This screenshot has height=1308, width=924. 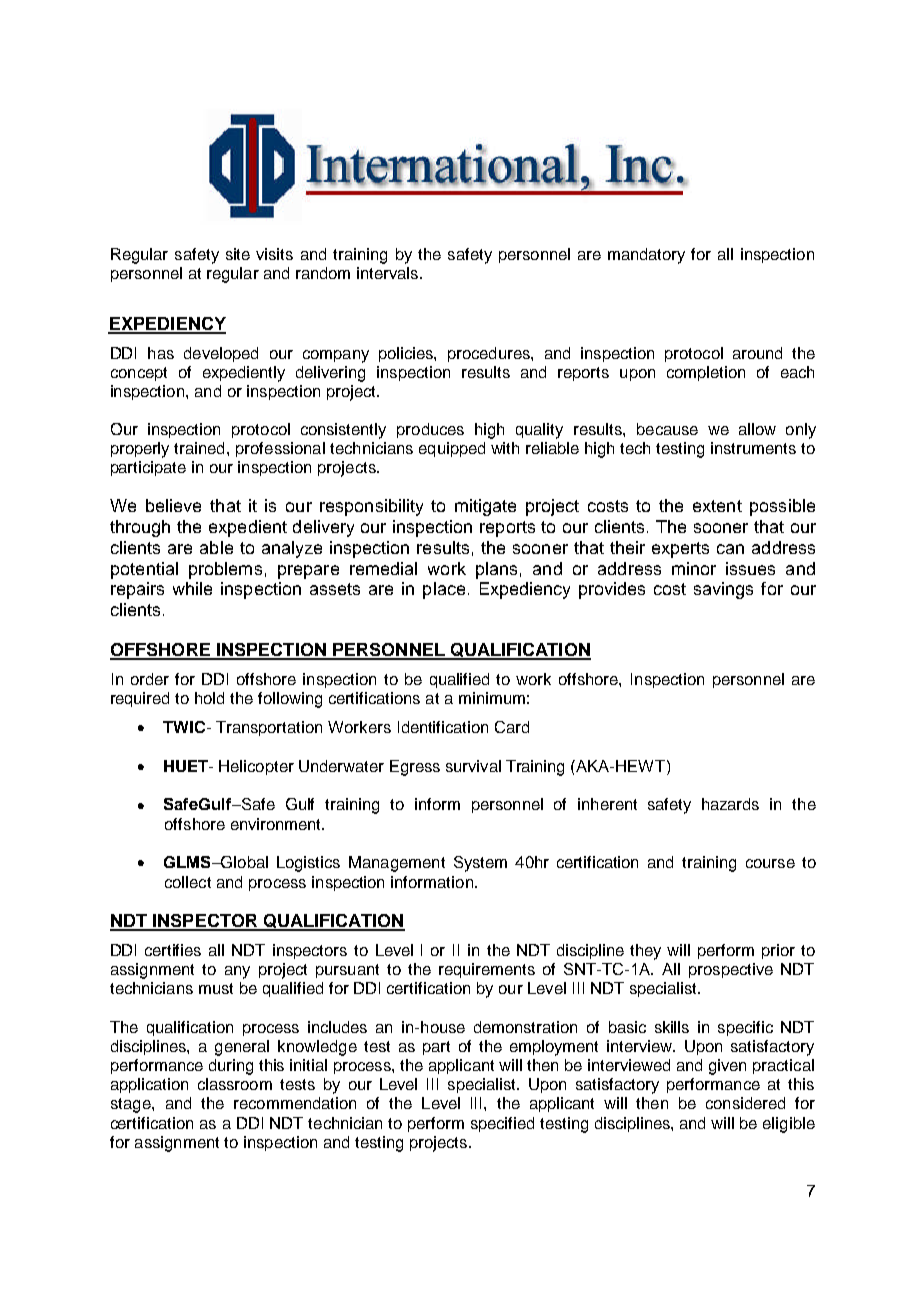 I want to click on believe, so click(x=173, y=505).
